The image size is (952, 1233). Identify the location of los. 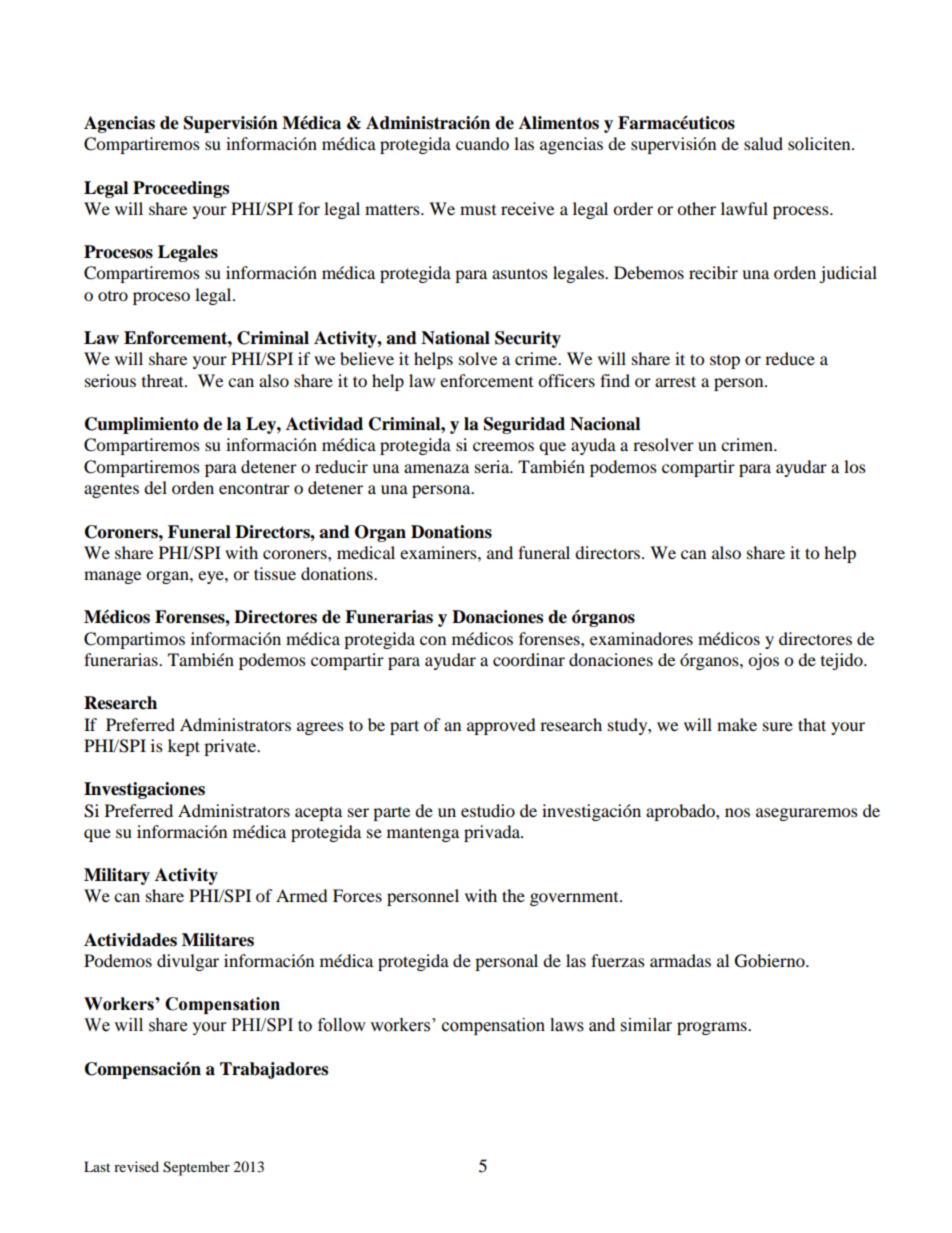
(855, 466).
